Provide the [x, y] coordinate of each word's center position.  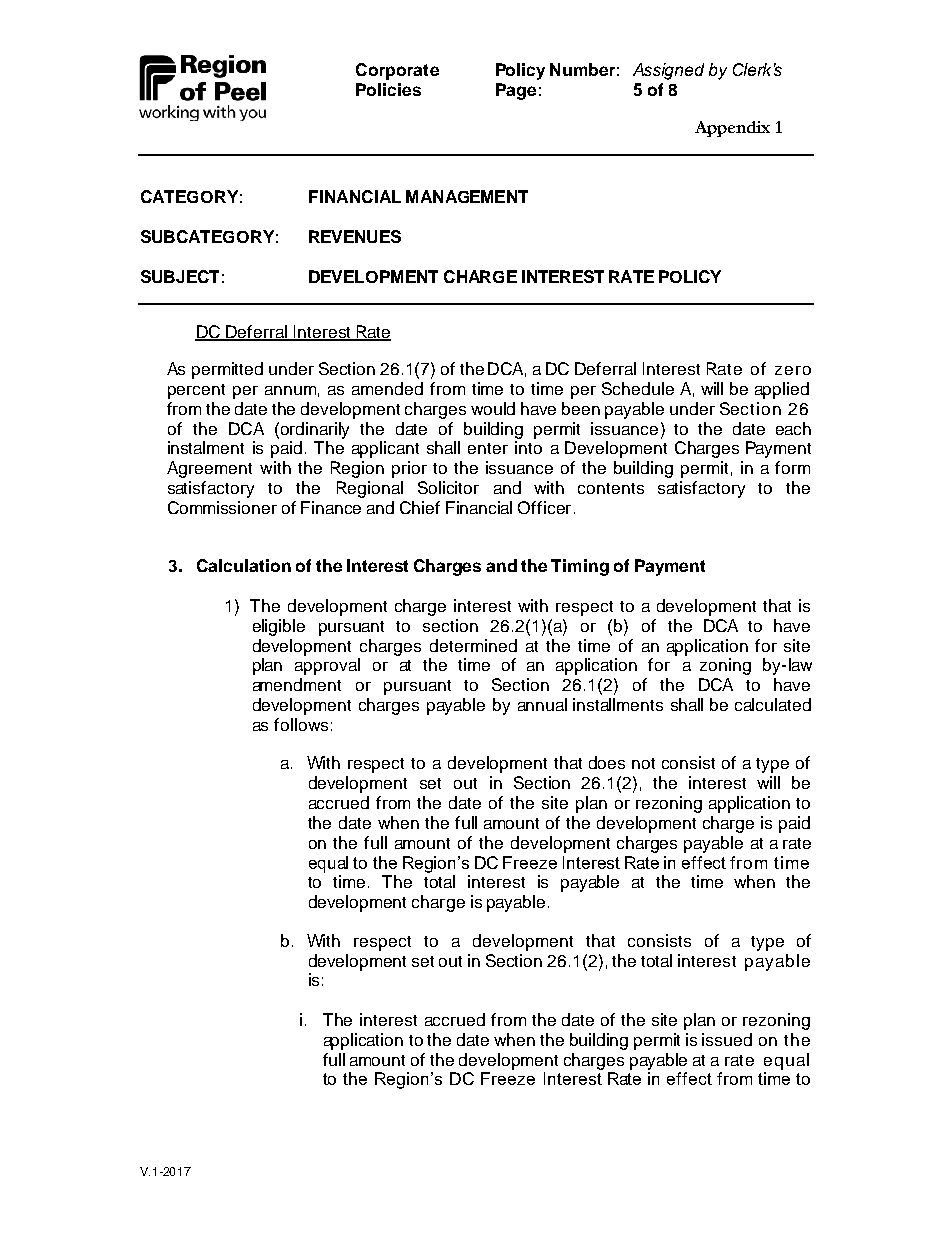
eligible [279, 627]
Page [516, 91]
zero [793, 370]
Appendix [732, 129]
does [607, 762]
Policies [388, 89]
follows [301, 724]
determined [473, 645]
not [643, 763]
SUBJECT [180, 276]
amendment [297, 684]
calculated [773, 704]
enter [488, 448]
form [792, 467]
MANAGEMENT [467, 196]
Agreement [209, 469]
